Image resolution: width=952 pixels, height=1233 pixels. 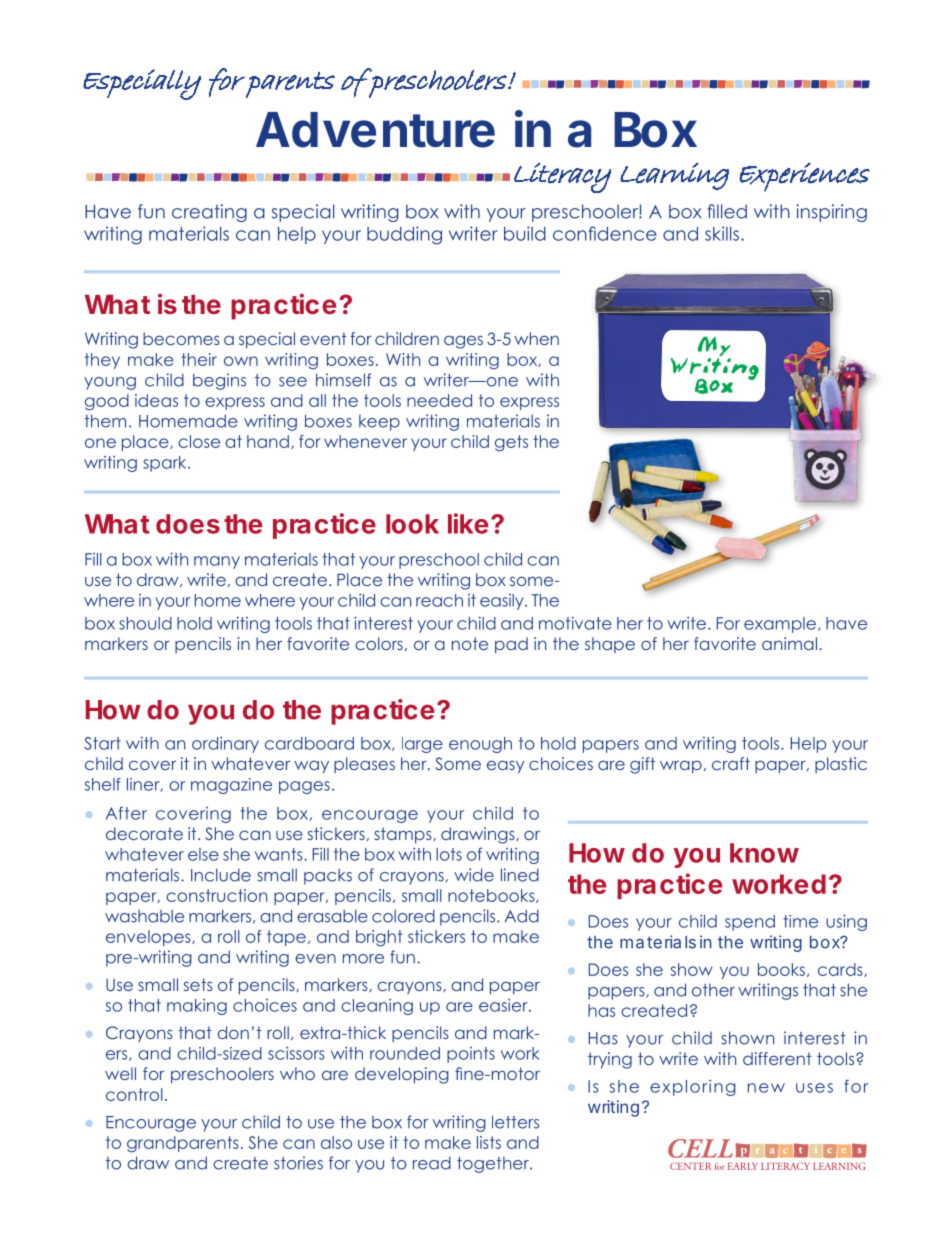 What do you see at coordinates (231, 786) in the image?
I see `magazine` at bounding box center [231, 786].
